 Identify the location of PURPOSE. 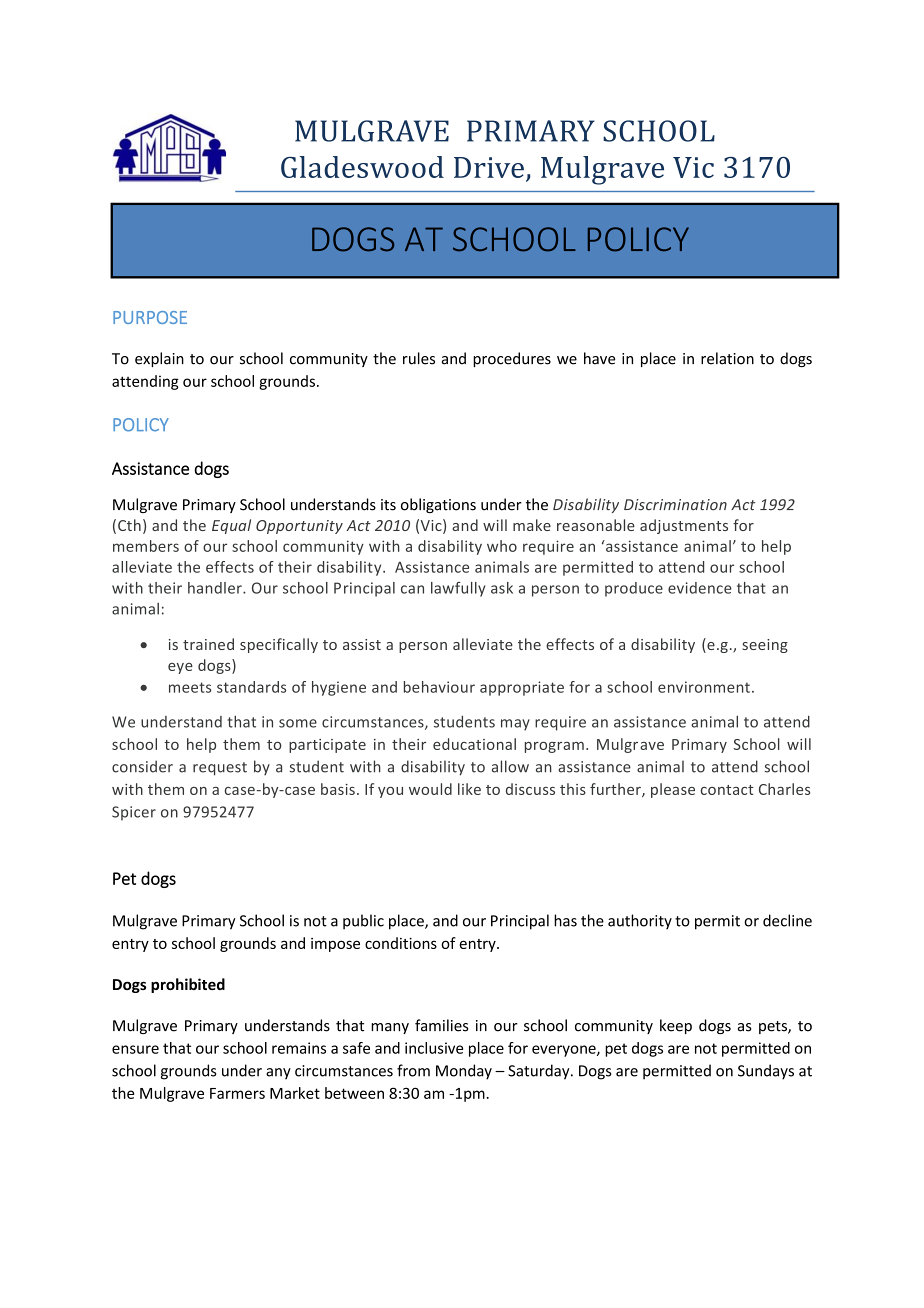
(150, 317).
